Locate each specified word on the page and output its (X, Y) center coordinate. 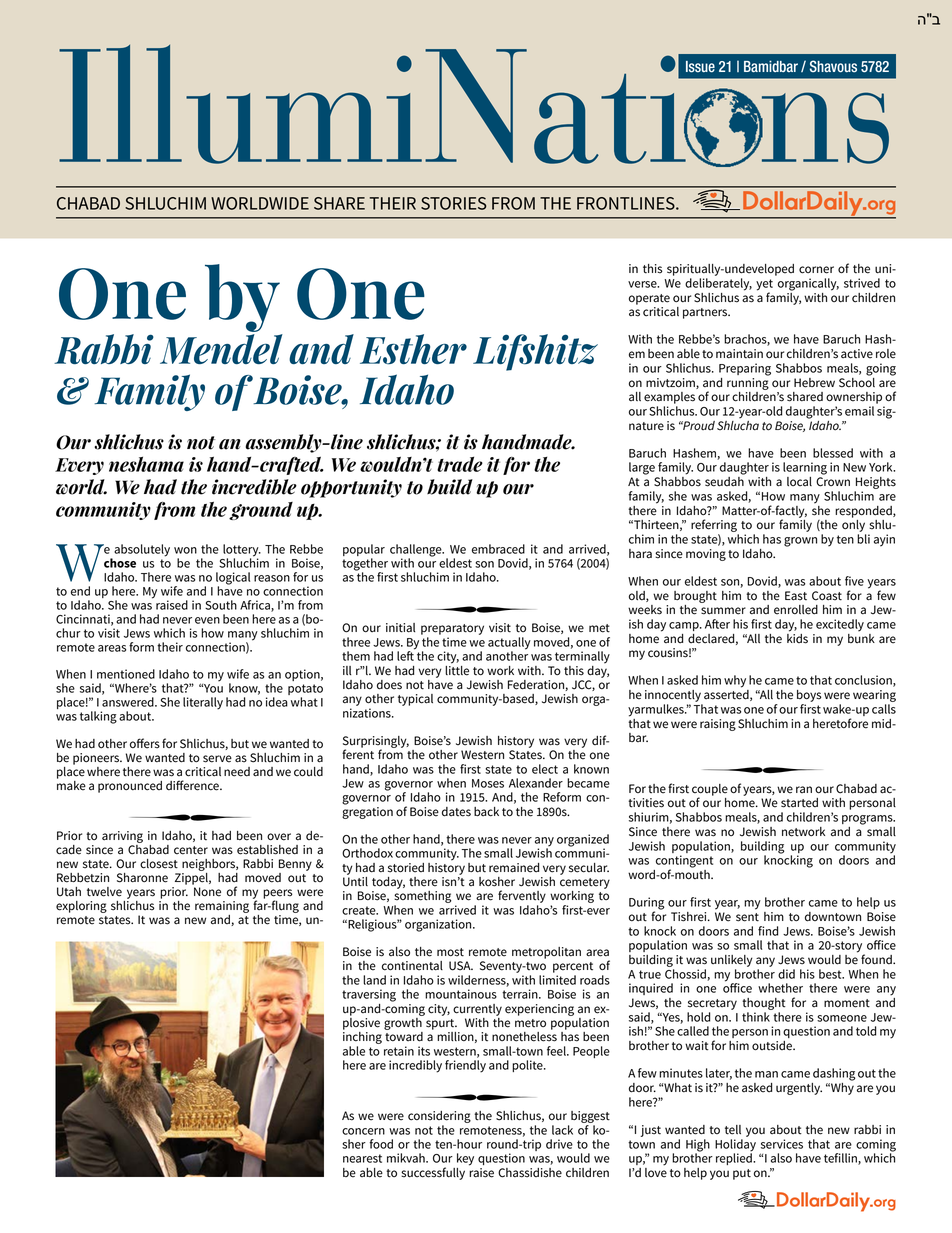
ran (804, 789)
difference (193, 785)
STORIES (453, 203)
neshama (146, 464)
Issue (700, 67)
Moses (488, 783)
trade (460, 464)
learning (805, 468)
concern (363, 1131)
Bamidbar (771, 66)
